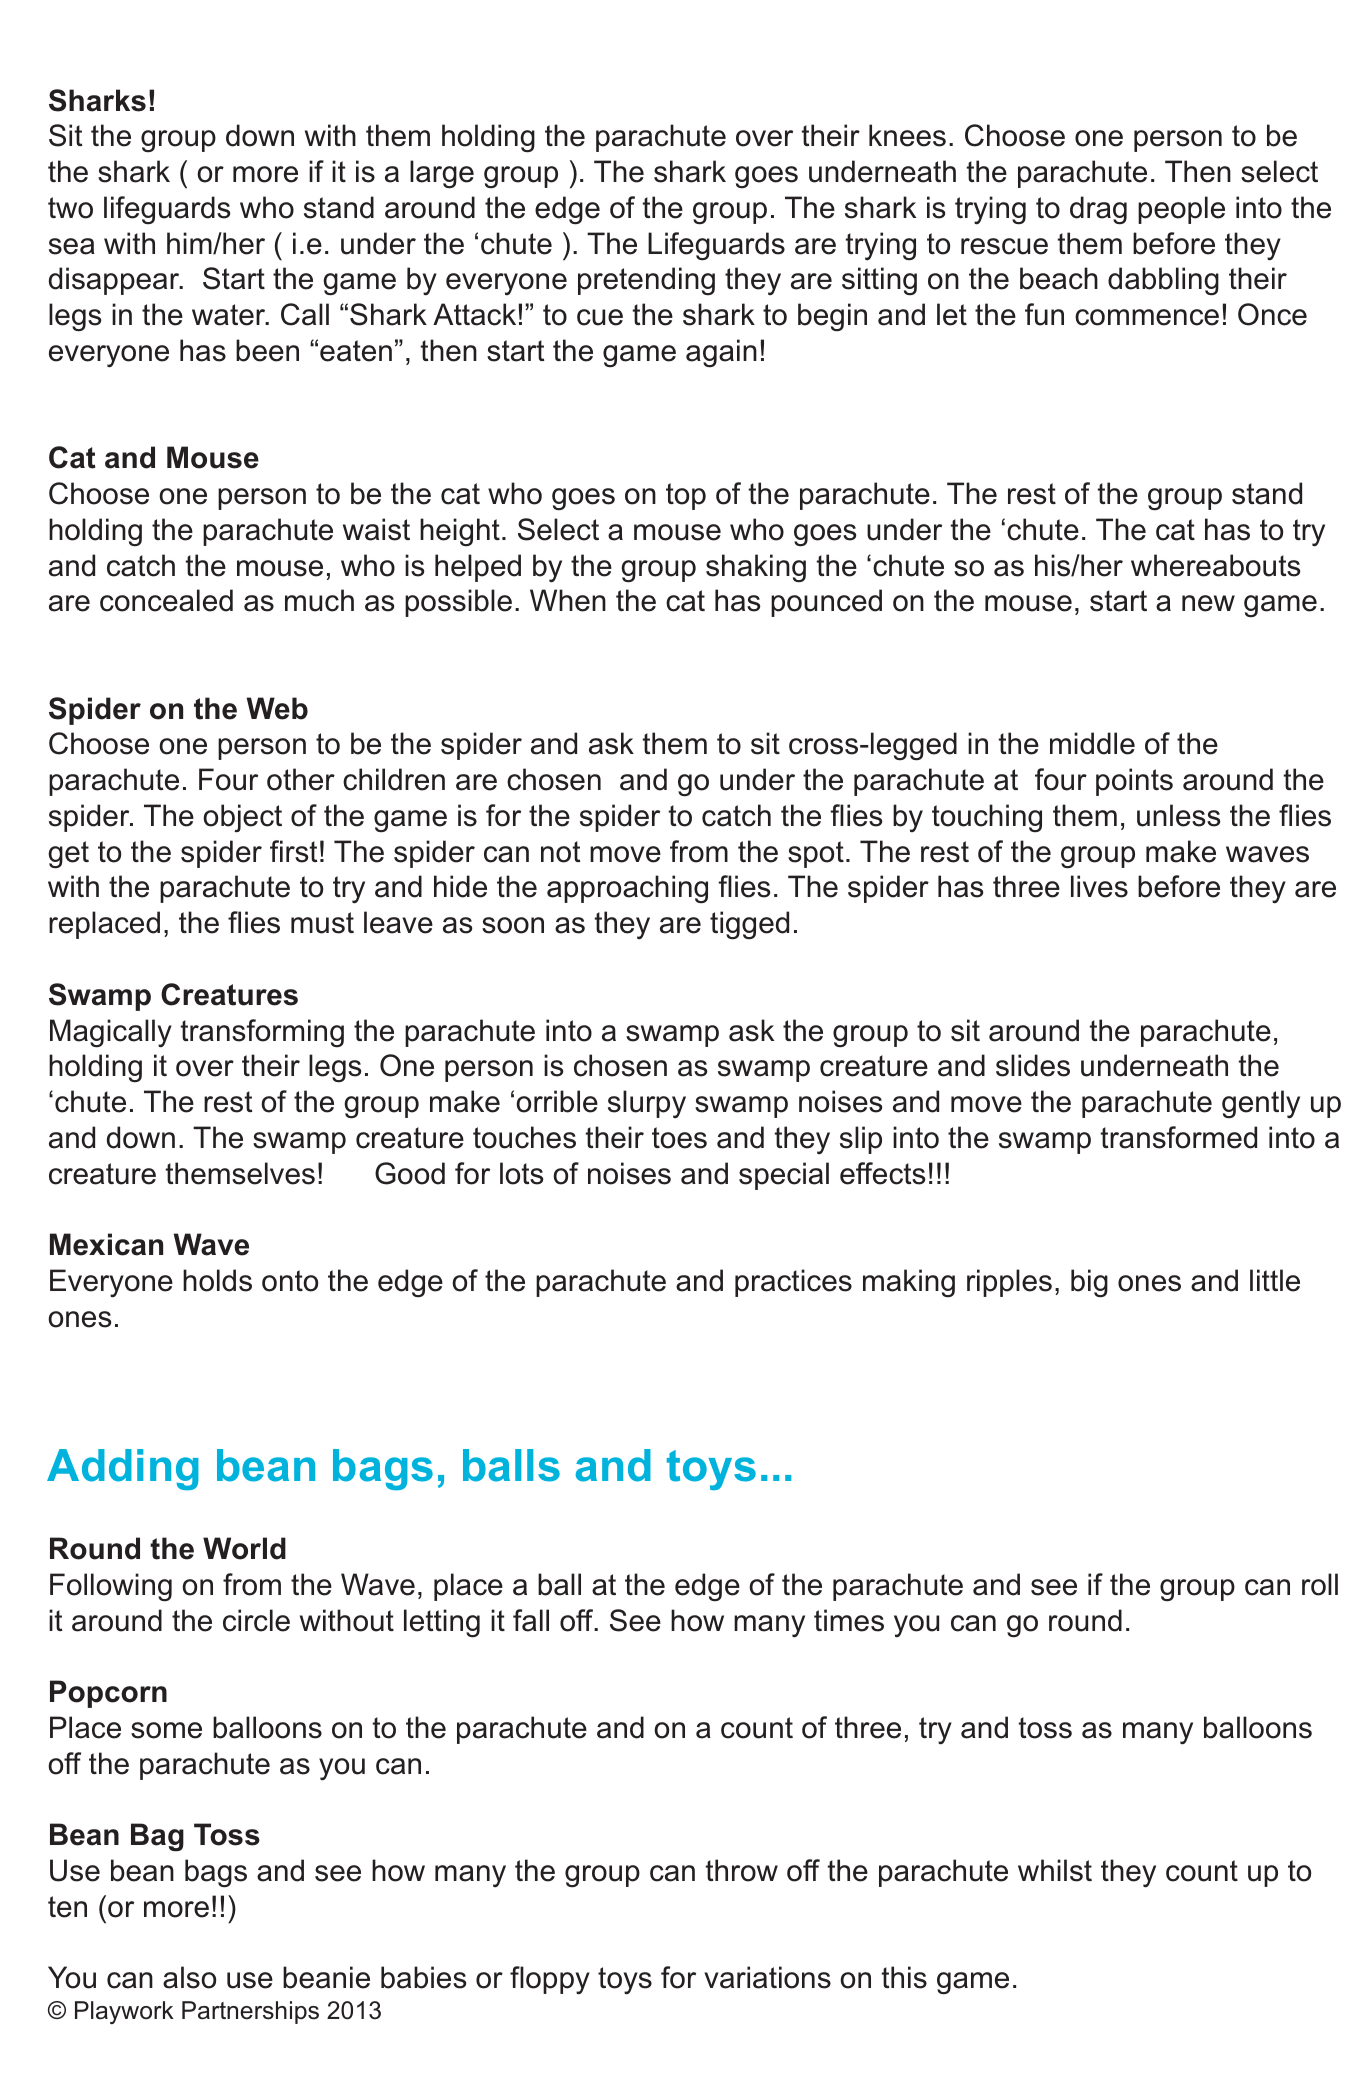  What do you see at coordinates (646, 281) in the image?
I see `pretending` at bounding box center [646, 281].
